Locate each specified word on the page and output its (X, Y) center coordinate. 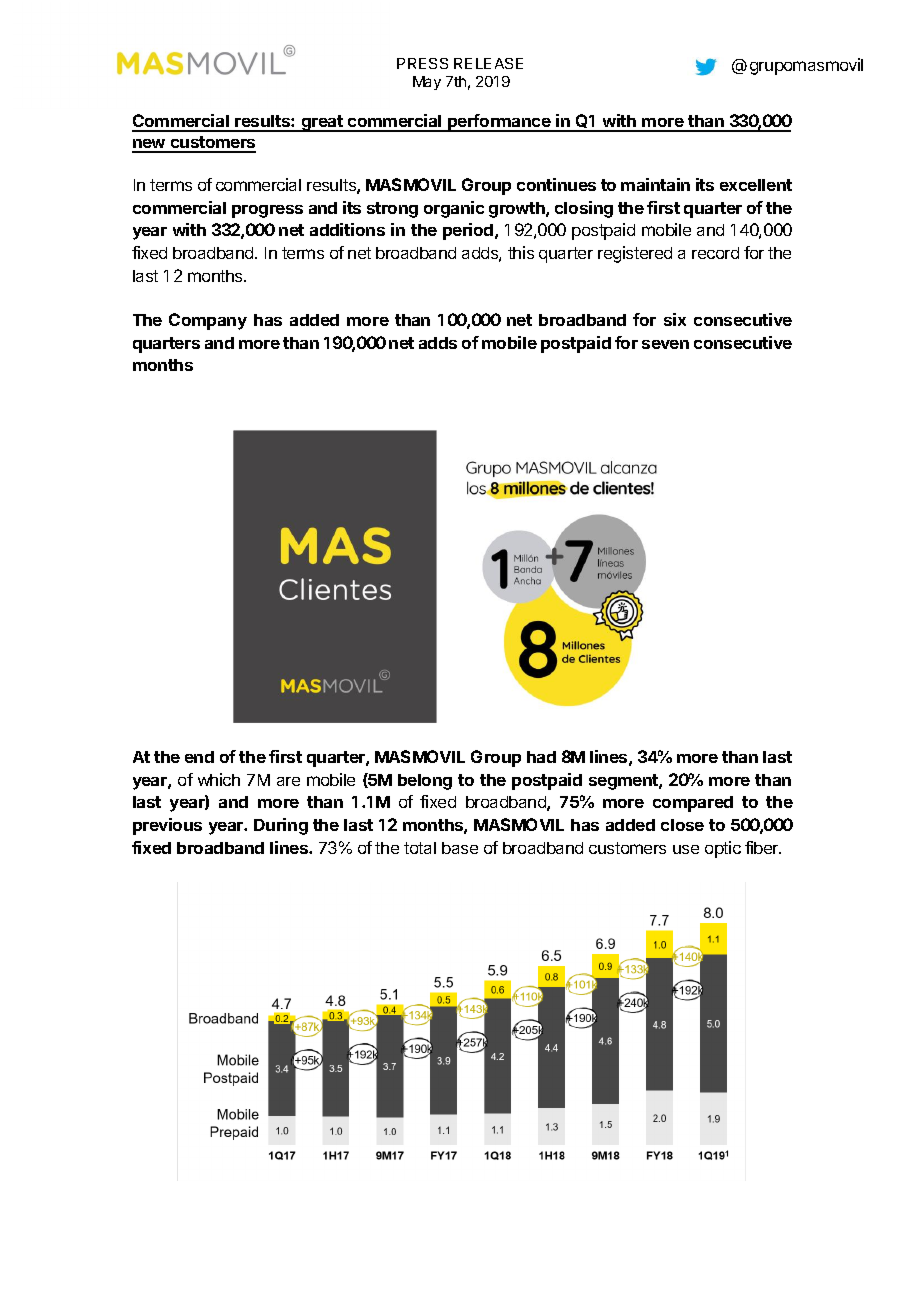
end (199, 757)
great (322, 123)
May (427, 83)
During (281, 826)
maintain (655, 184)
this (521, 252)
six (675, 319)
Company (208, 321)
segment (624, 782)
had (541, 757)
